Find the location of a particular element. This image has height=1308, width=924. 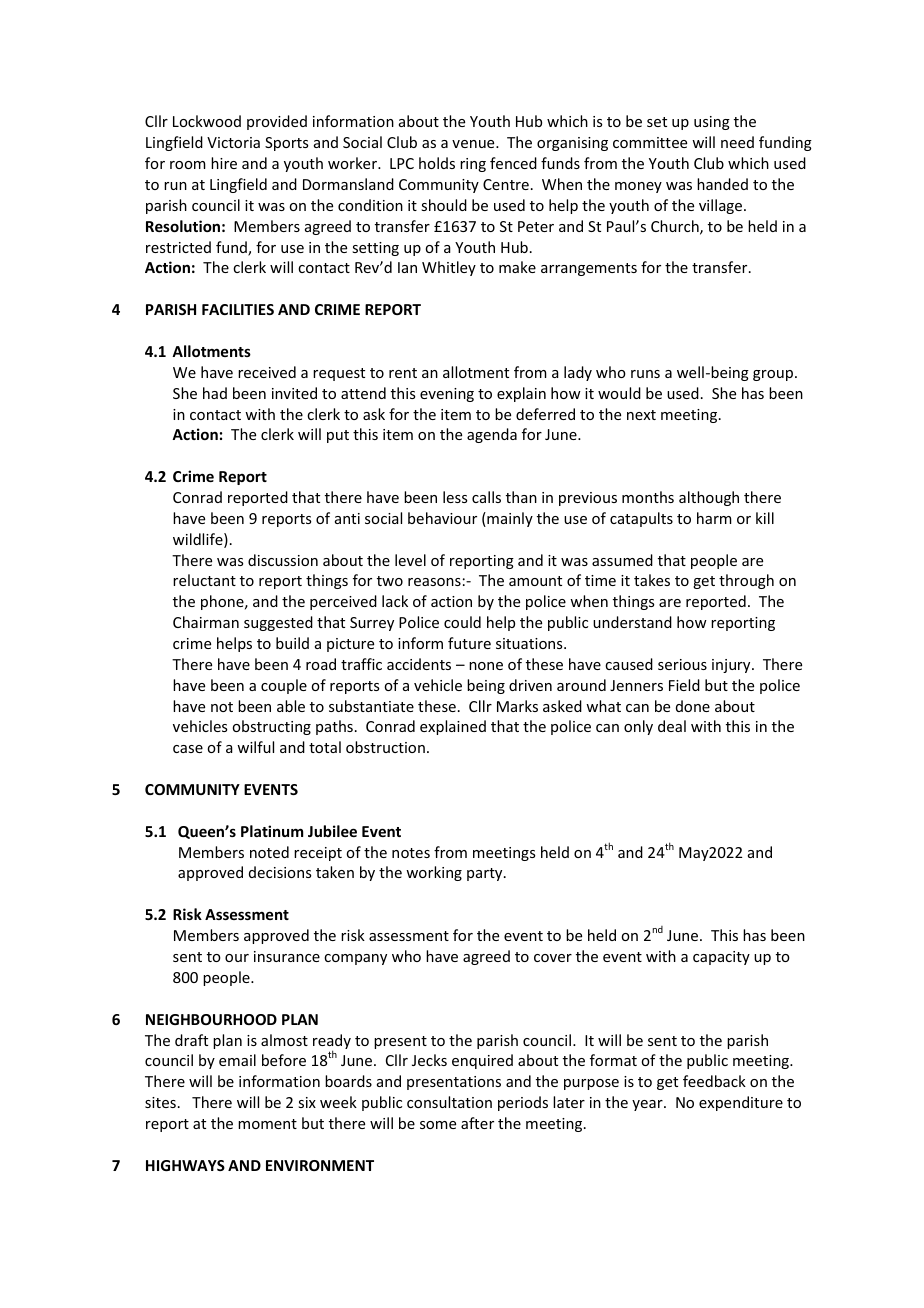

ring is located at coordinates (473, 165).
